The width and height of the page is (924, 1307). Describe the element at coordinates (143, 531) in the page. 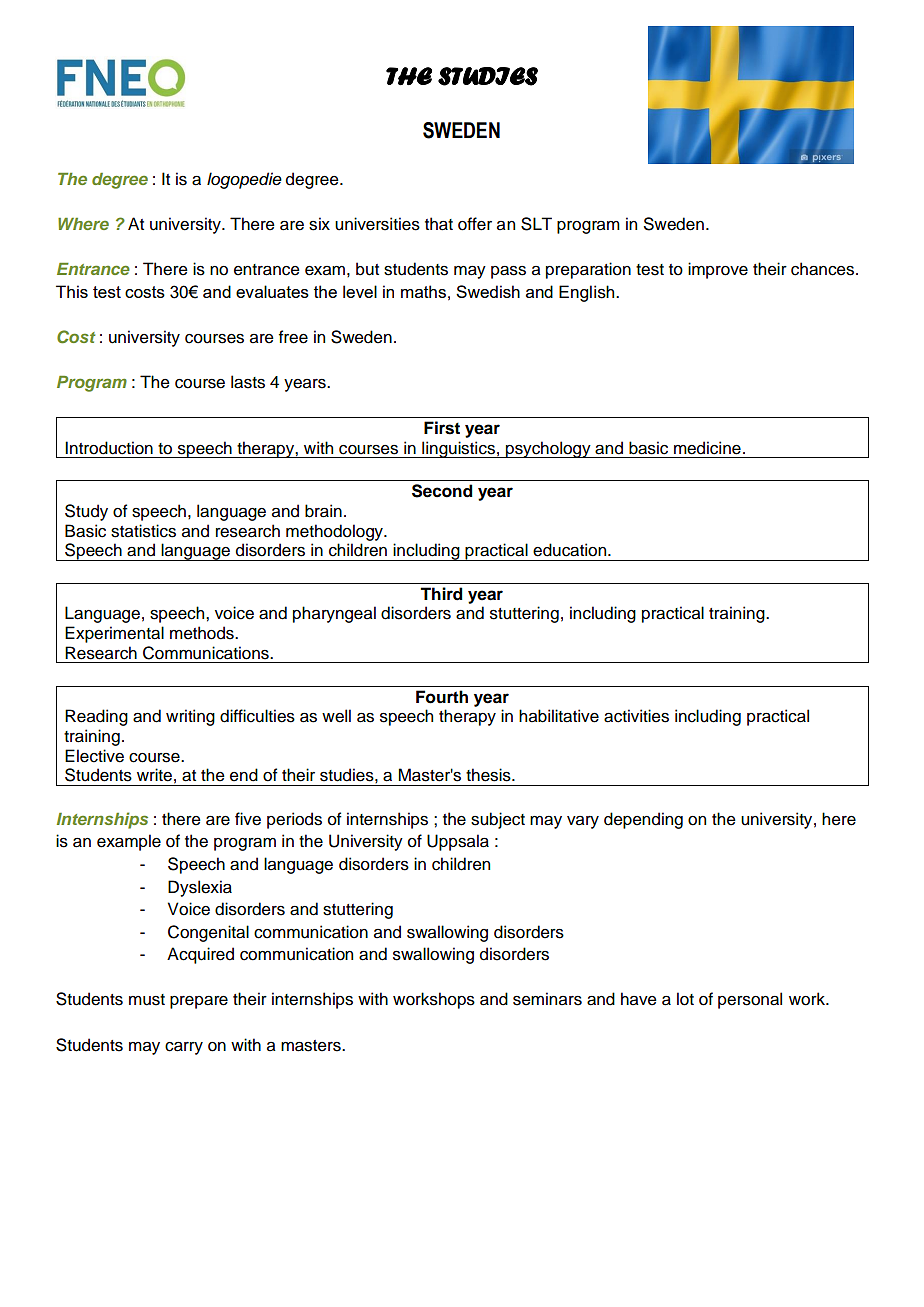

I see `statistics` at that location.
